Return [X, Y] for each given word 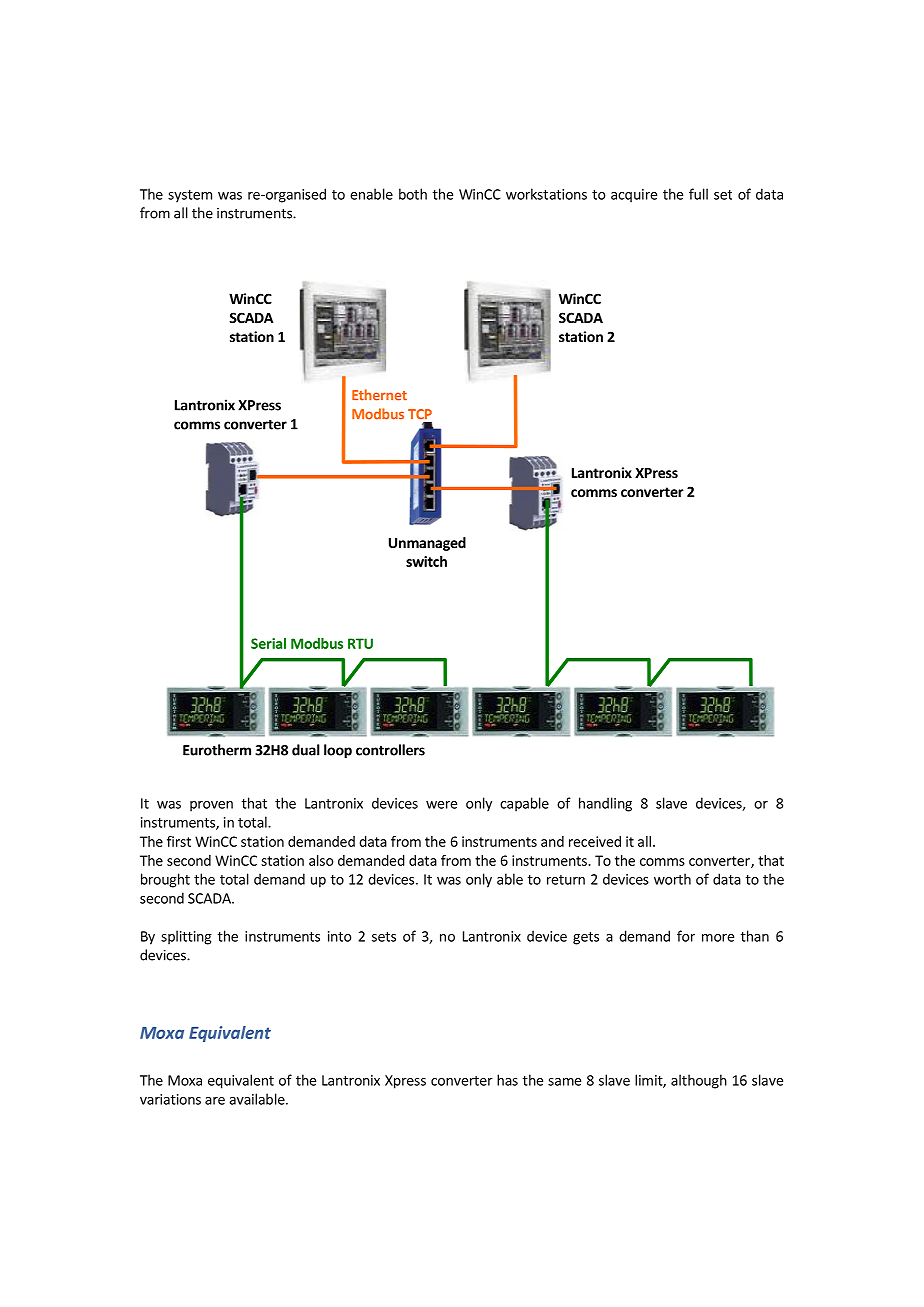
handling [605, 804]
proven [211, 806]
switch [426, 561]
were [441, 805]
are [215, 1101]
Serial [268, 643]
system [190, 196]
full [698, 194]
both [413, 194]
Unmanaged [427, 544]
